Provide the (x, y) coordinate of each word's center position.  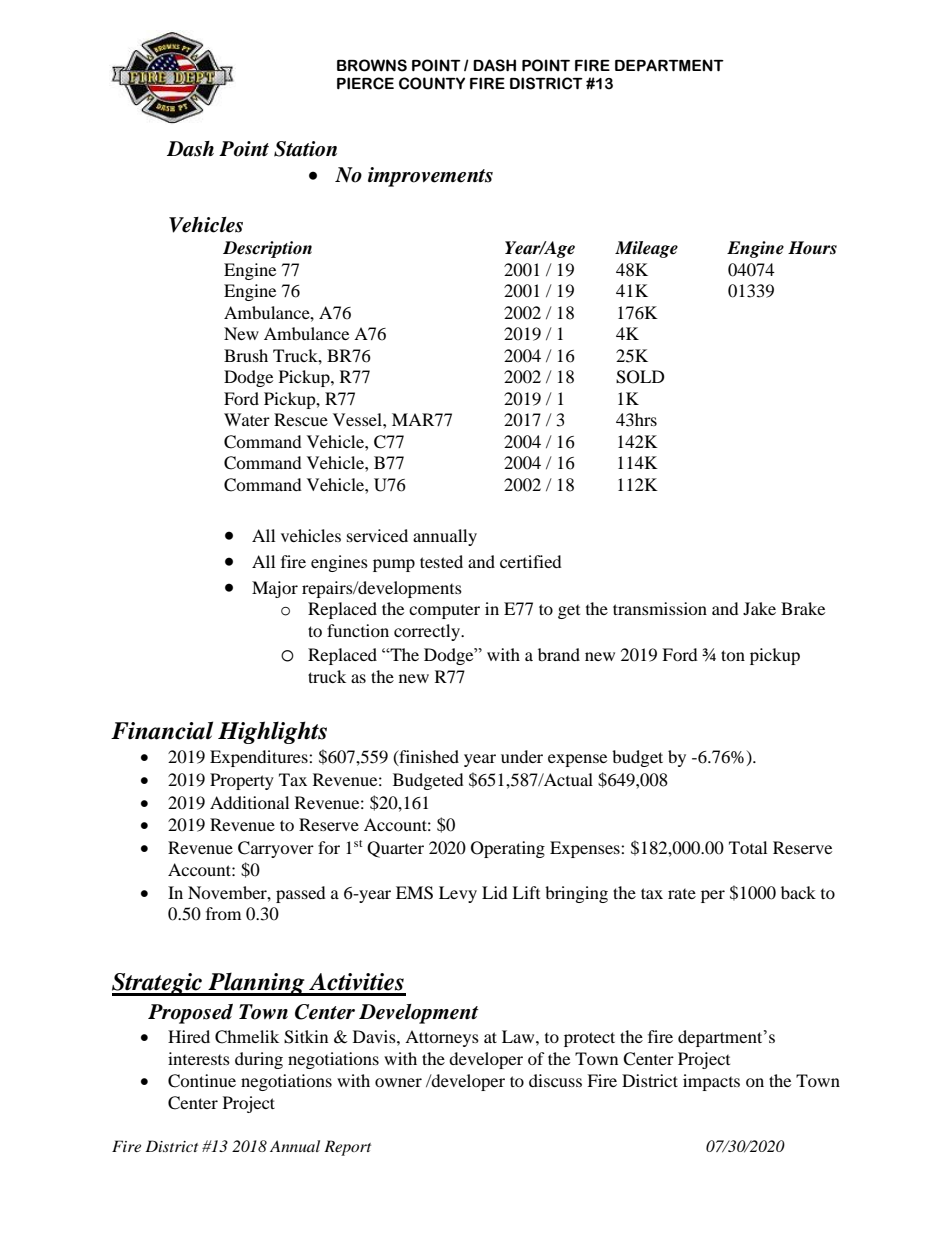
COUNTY (432, 83)
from (223, 913)
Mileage (646, 249)
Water (247, 419)
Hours (812, 248)
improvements (430, 177)
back (798, 892)
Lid (495, 892)
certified (531, 561)
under (522, 756)
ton (733, 655)
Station (305, 149)
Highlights (272, 732)
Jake (759, 608)
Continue (202, 1081)
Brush (246, 355)
